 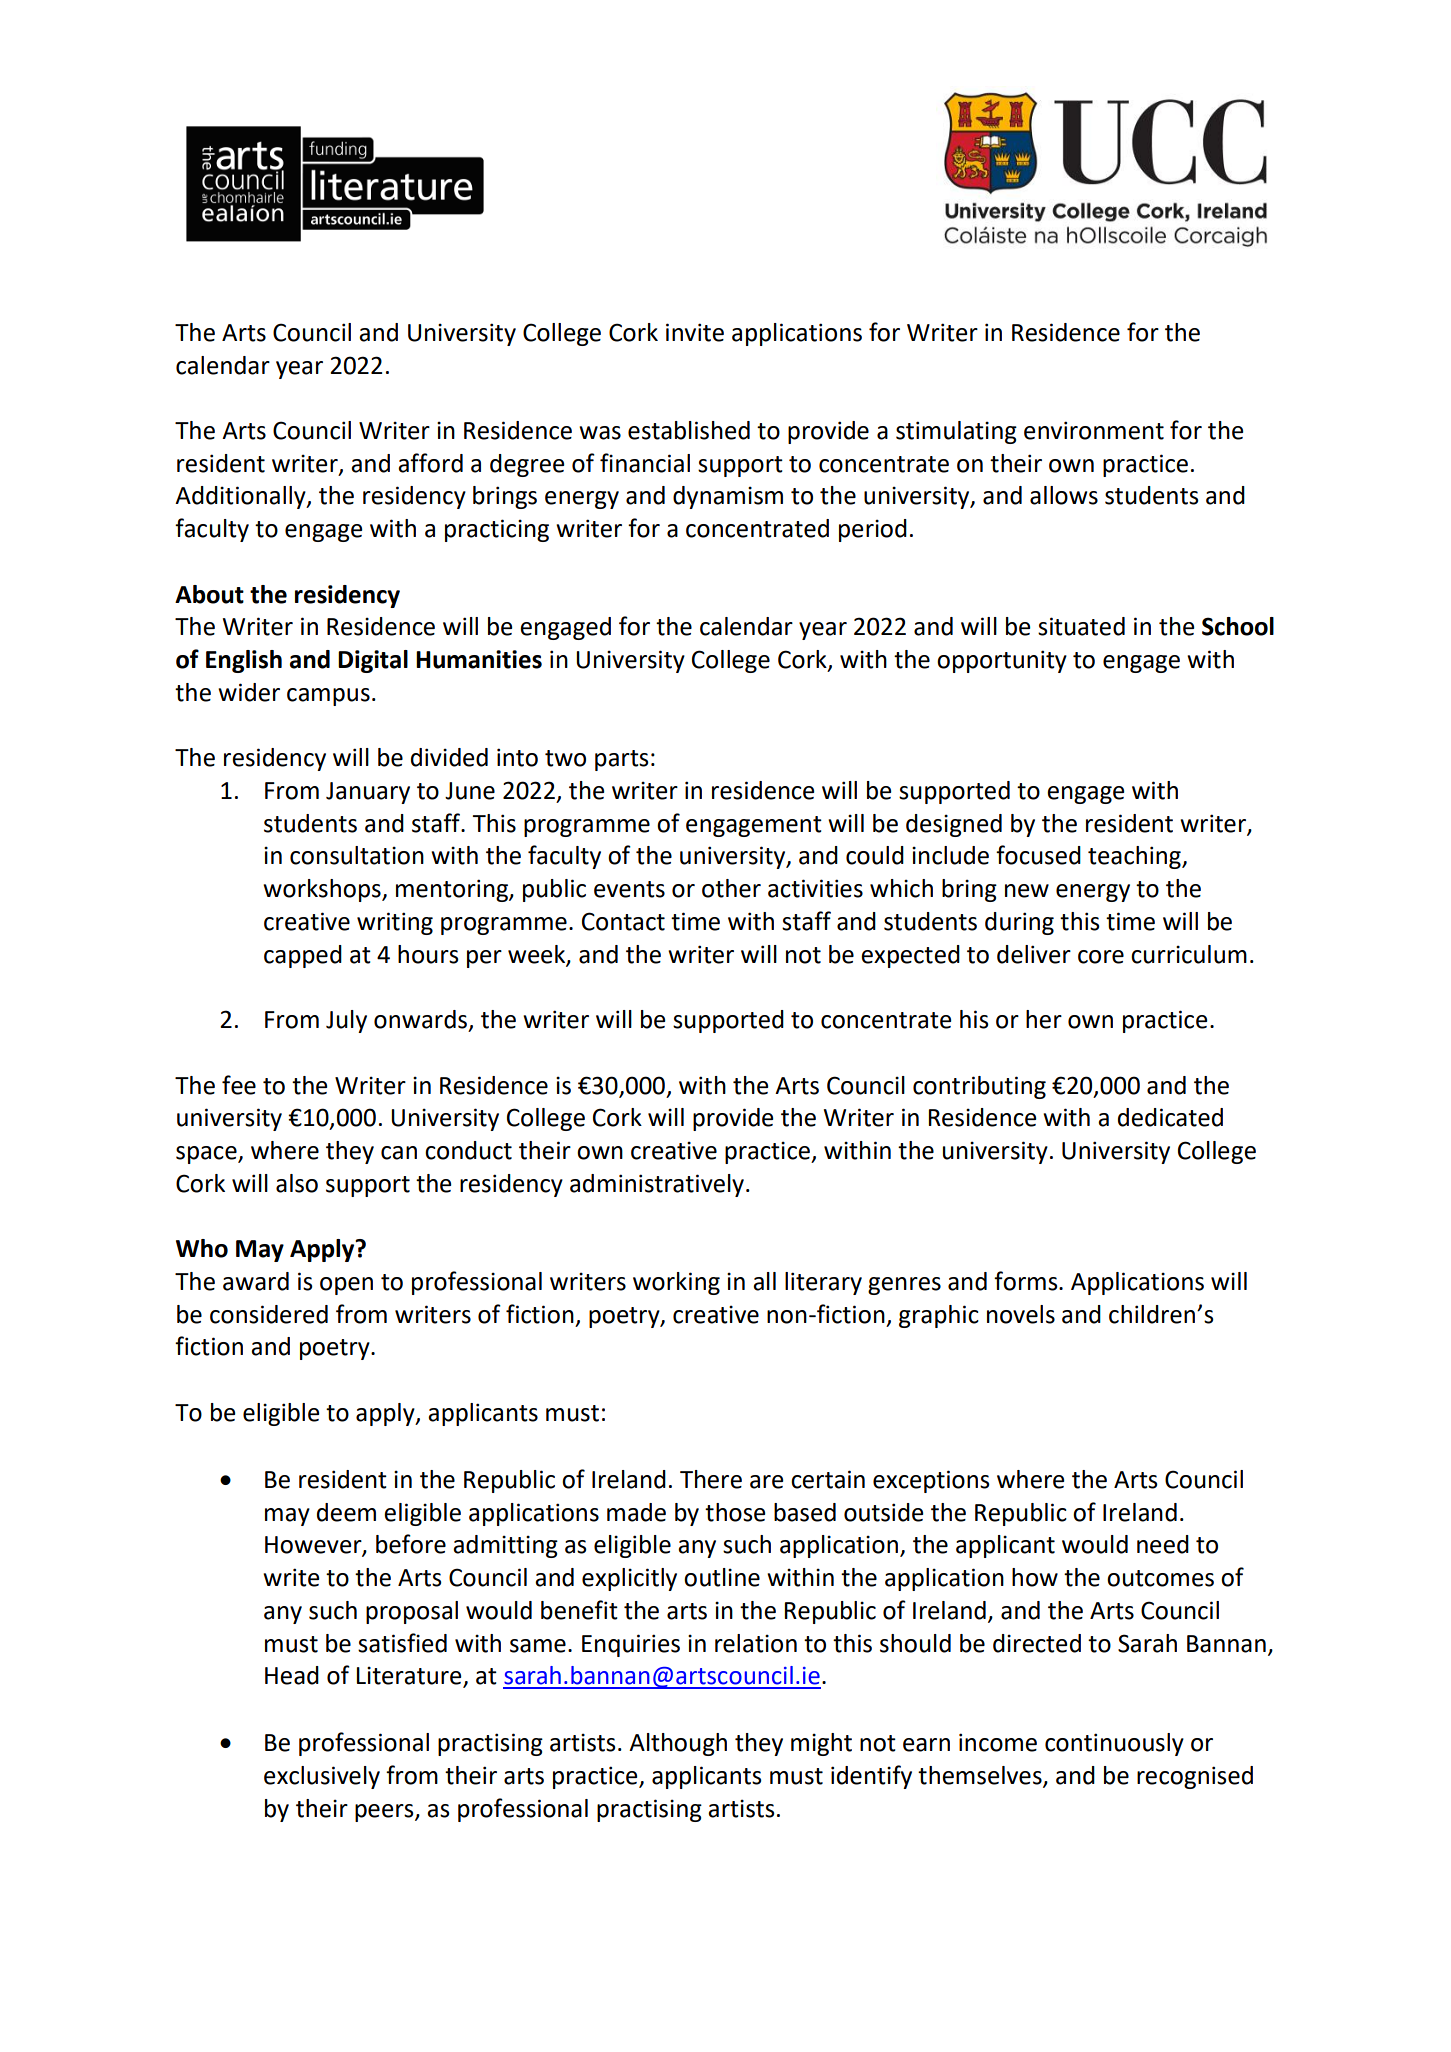 I want to click on invite, so click(x=695, y=332).
